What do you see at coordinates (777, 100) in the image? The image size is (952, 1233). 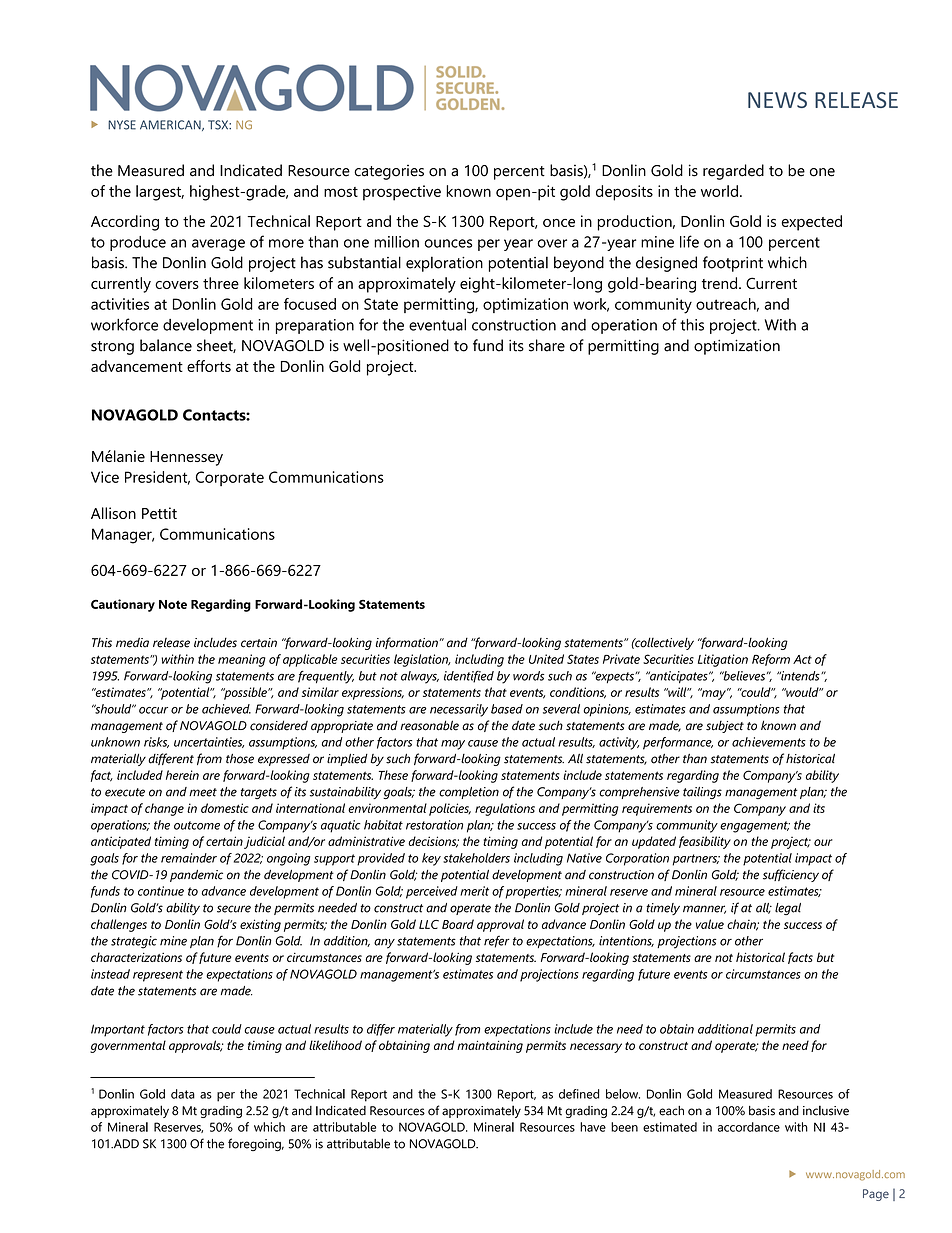 I see `NEWS` at bounding box center [777, 100].
